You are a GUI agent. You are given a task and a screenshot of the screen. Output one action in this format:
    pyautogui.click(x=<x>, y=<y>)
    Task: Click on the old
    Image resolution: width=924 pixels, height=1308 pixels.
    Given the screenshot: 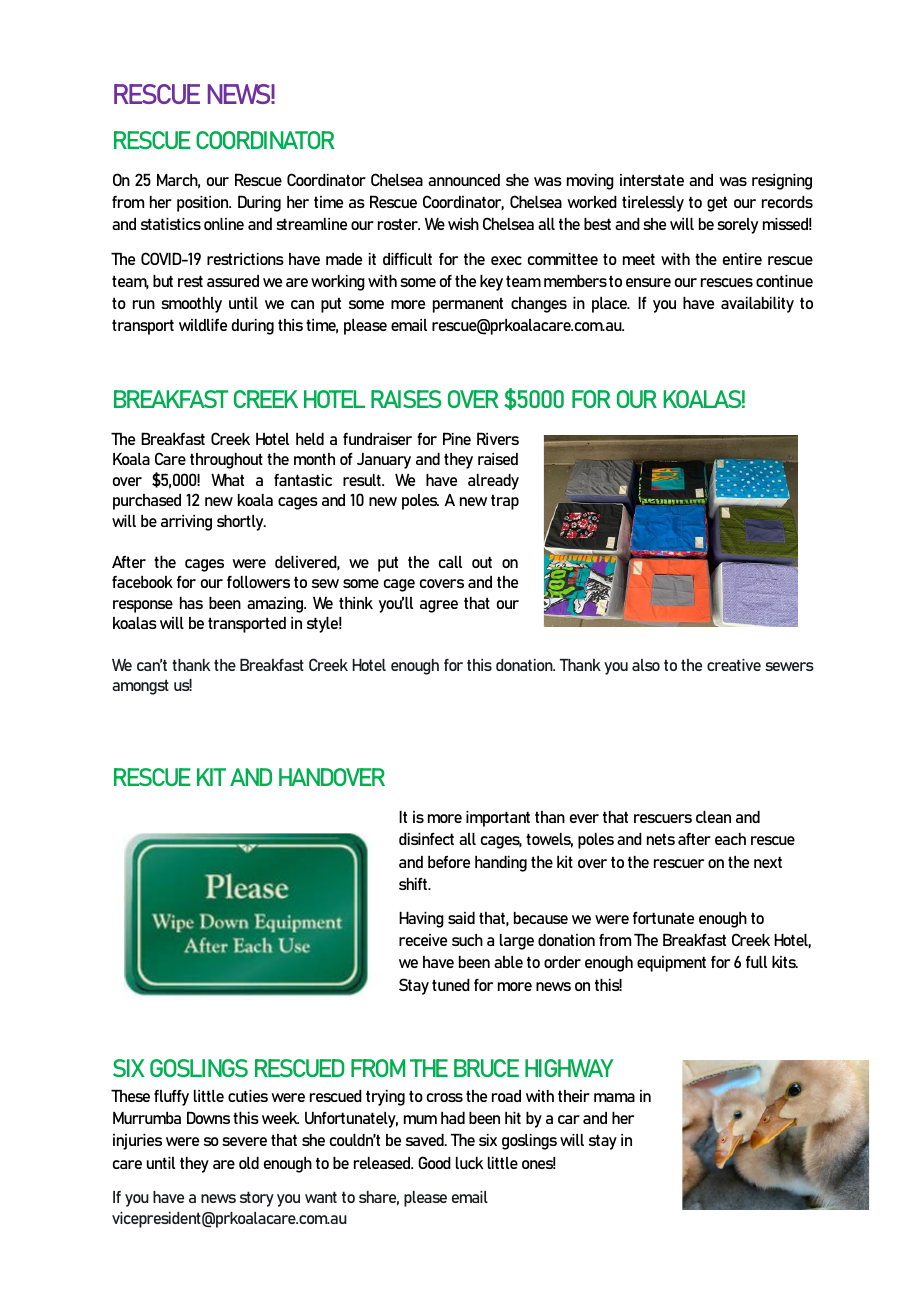 What is the action you would take?
    pyautogui.click(x=249, y=1163)
